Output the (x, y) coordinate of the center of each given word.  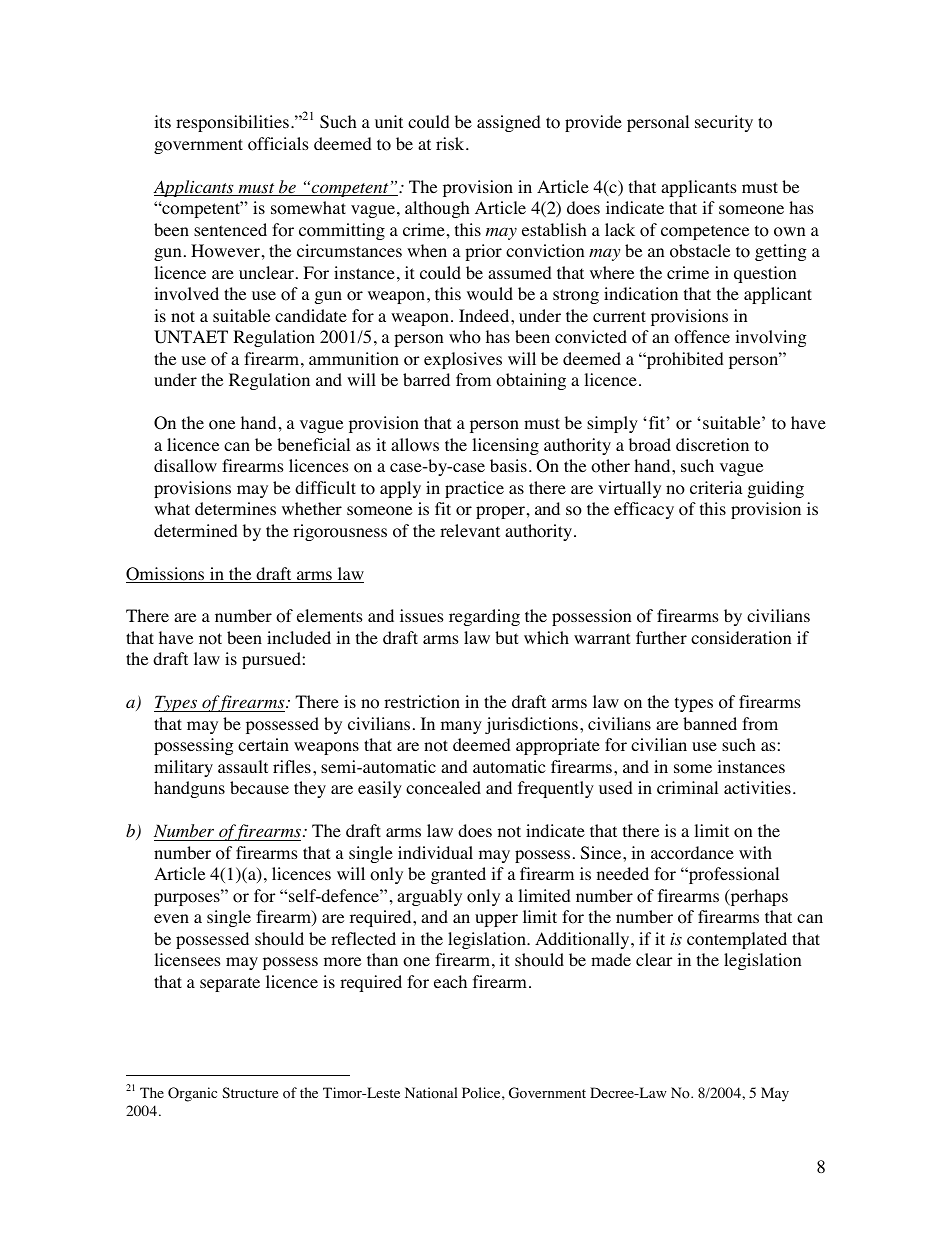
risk (451, 143)
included (299, 637)
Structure (250, 1092)
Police (482, 1093)
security (724, 123)
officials (278, 144)
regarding (484, 617)
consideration (741, 638)
